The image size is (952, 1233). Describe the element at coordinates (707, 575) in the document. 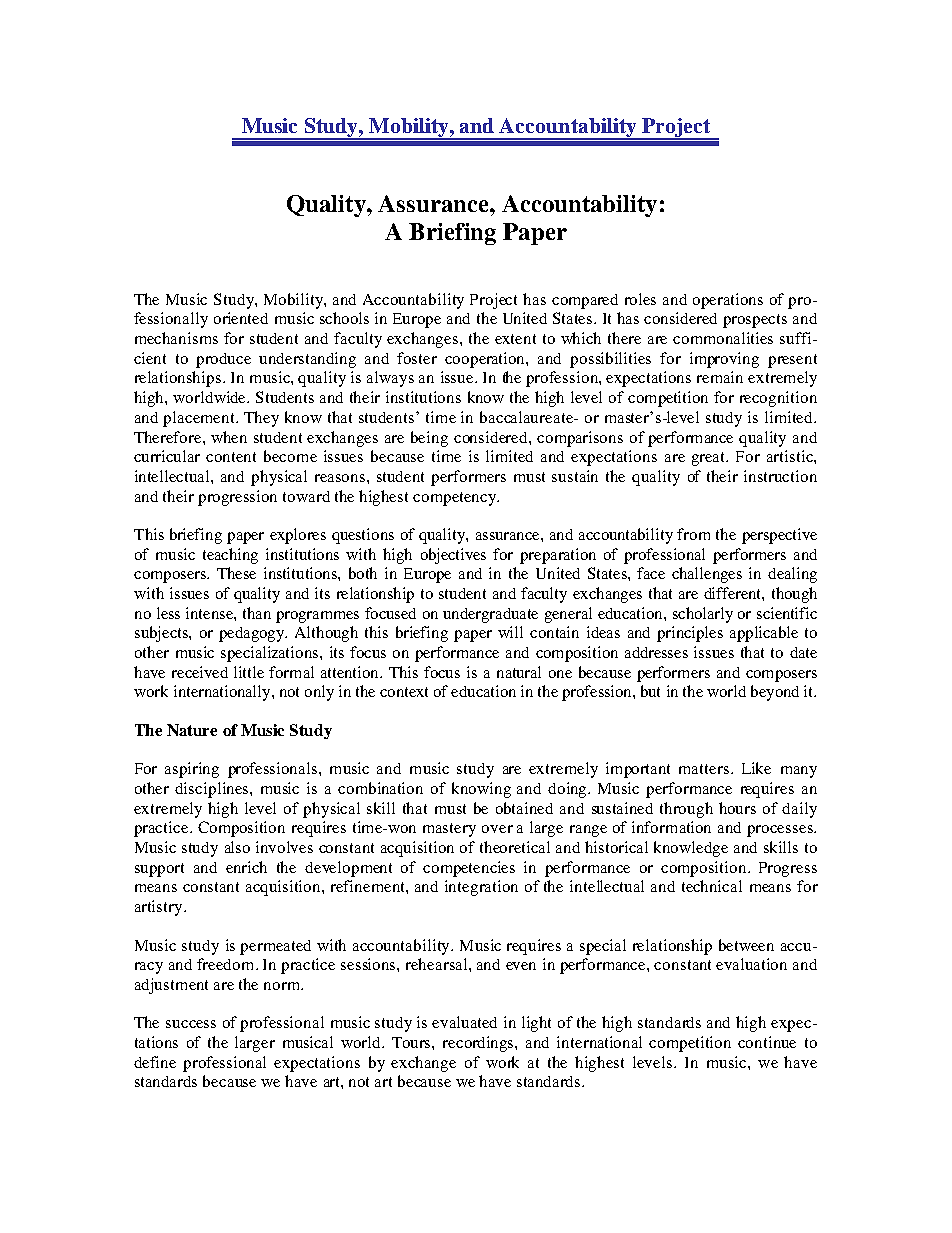

I see `challenges` at that location.
